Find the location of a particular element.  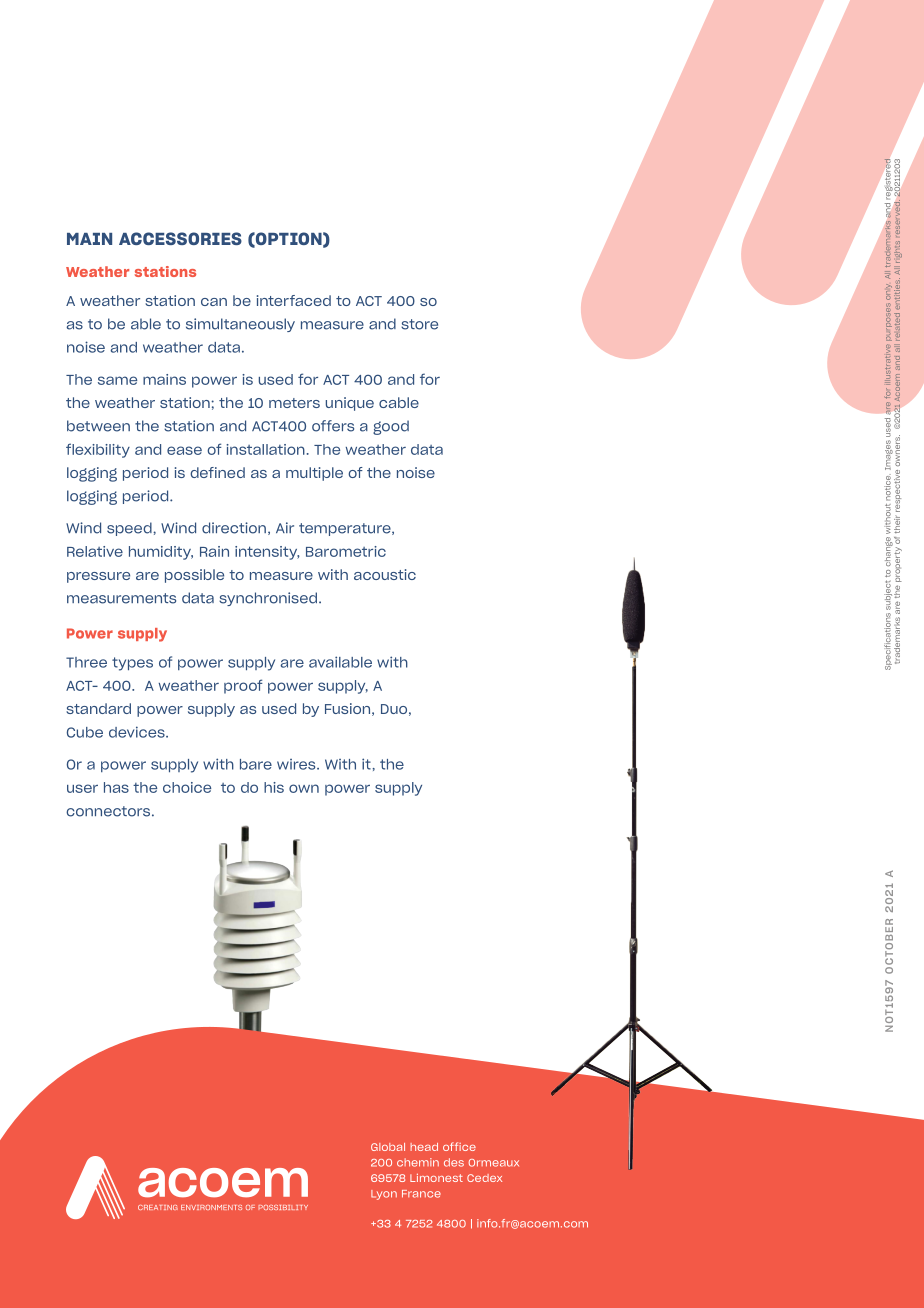

Lyon is located at coordinates (384, 1195).
